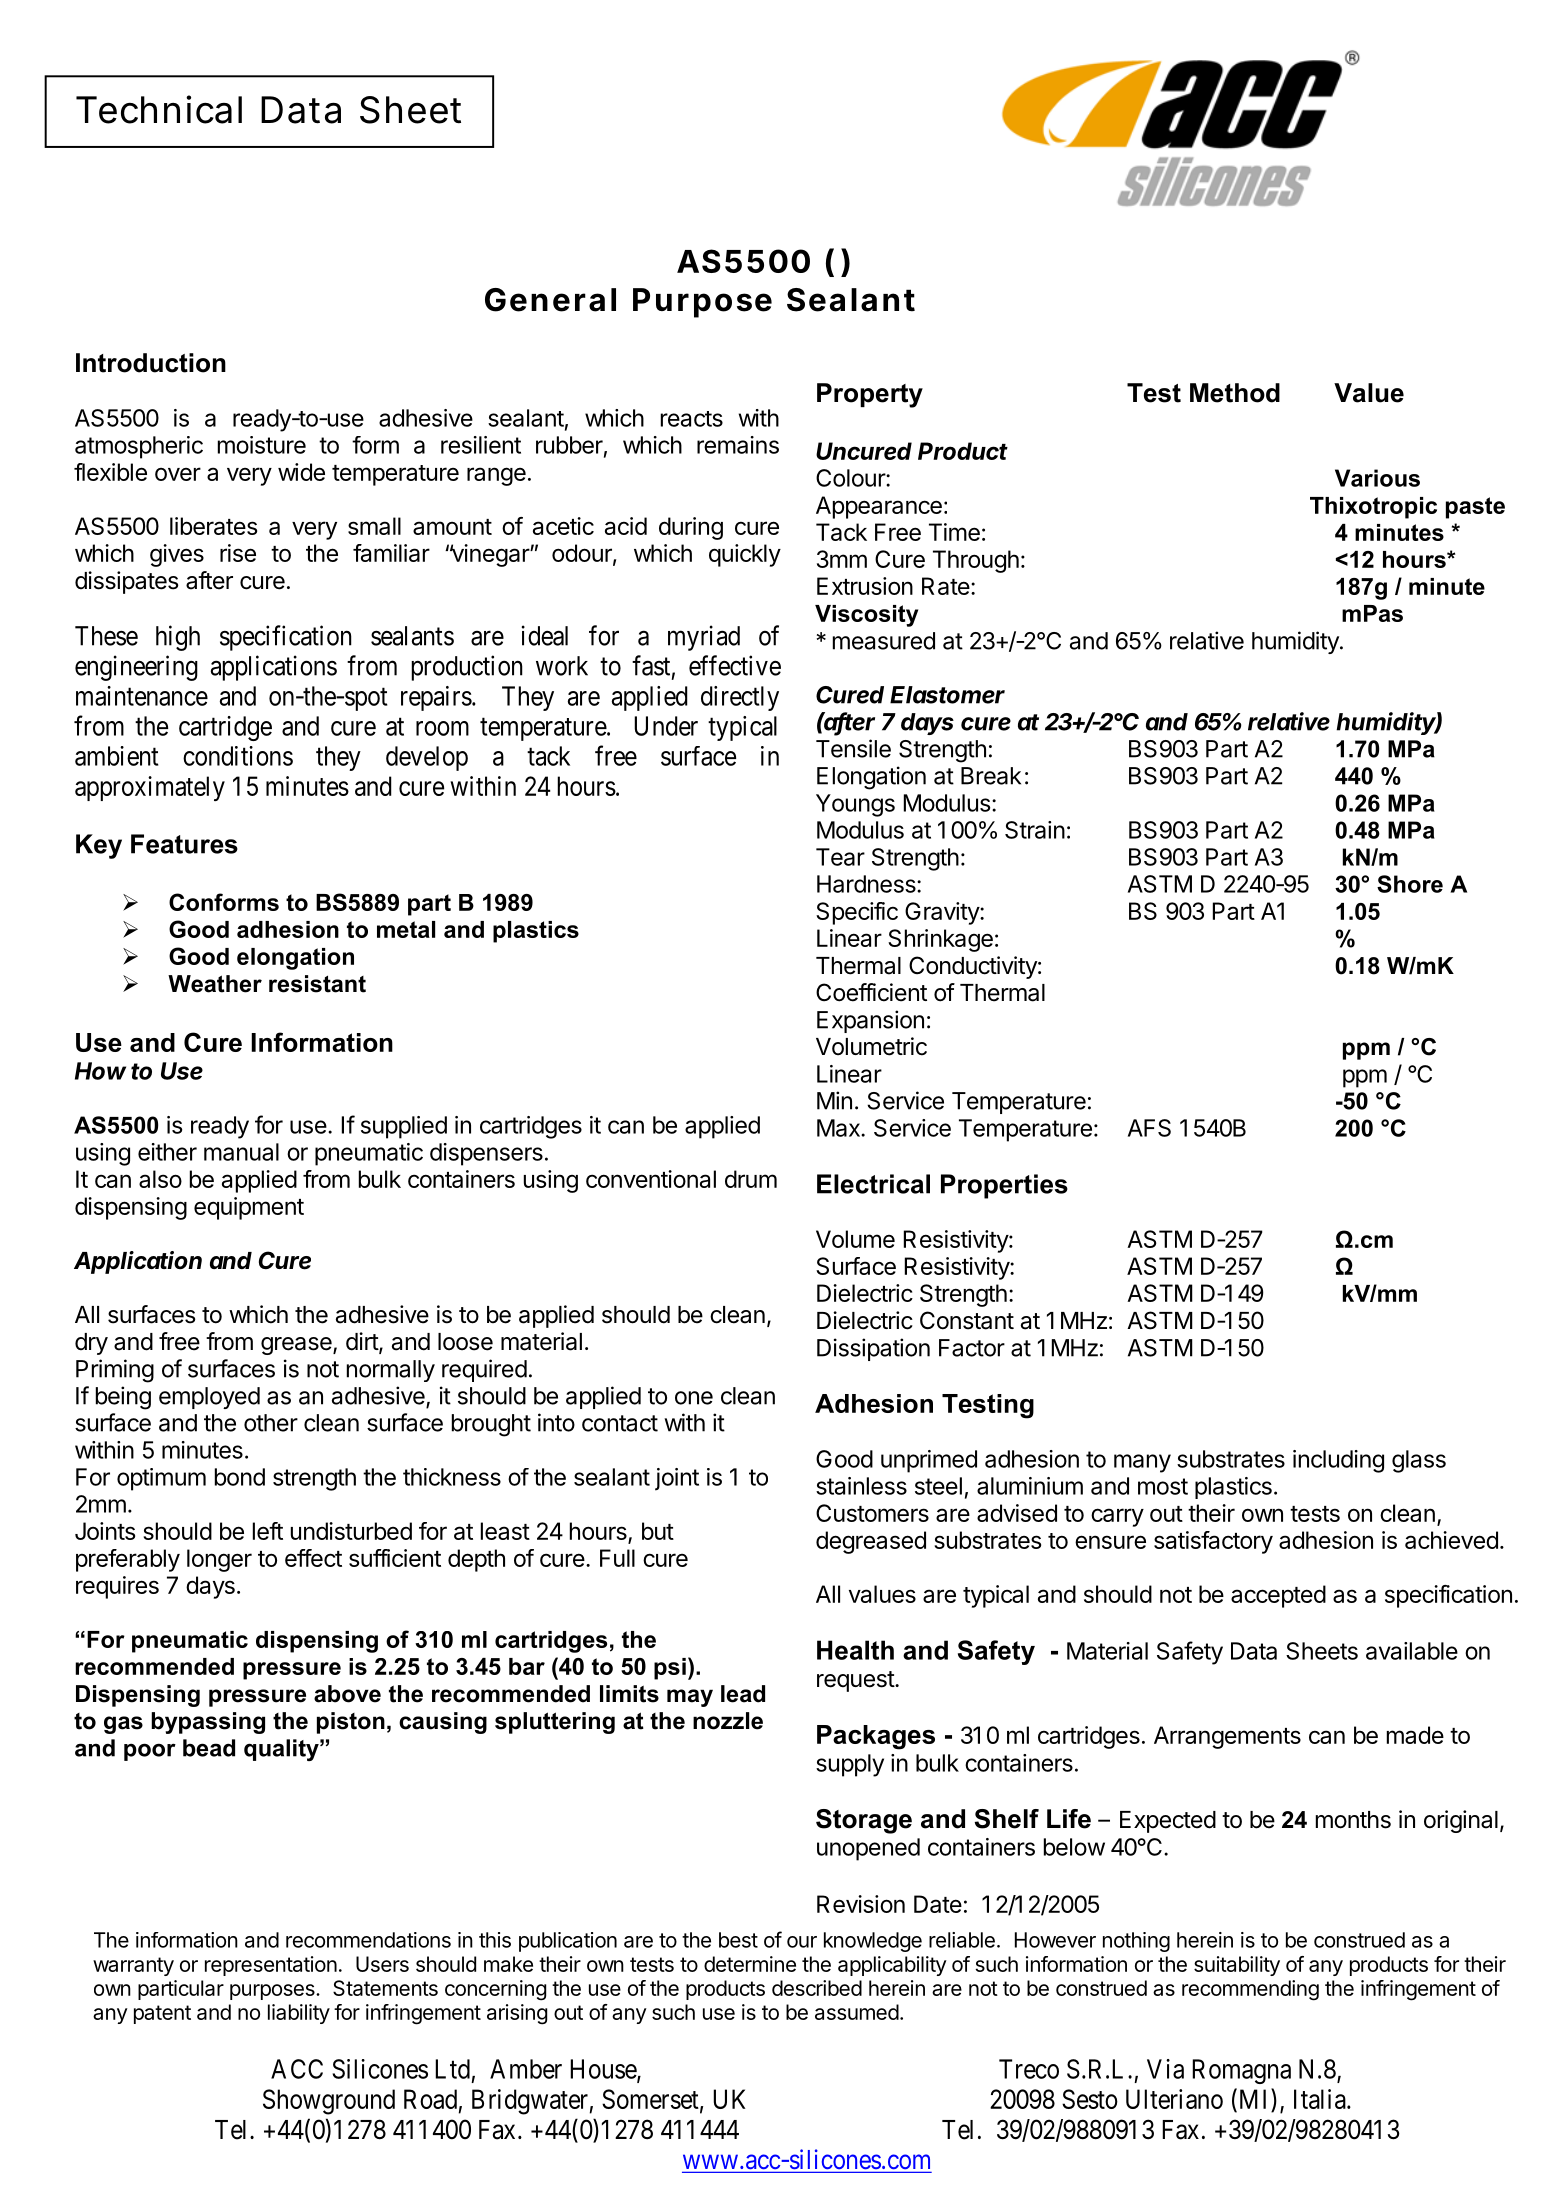  I want to click on General, so click(550, 300).
